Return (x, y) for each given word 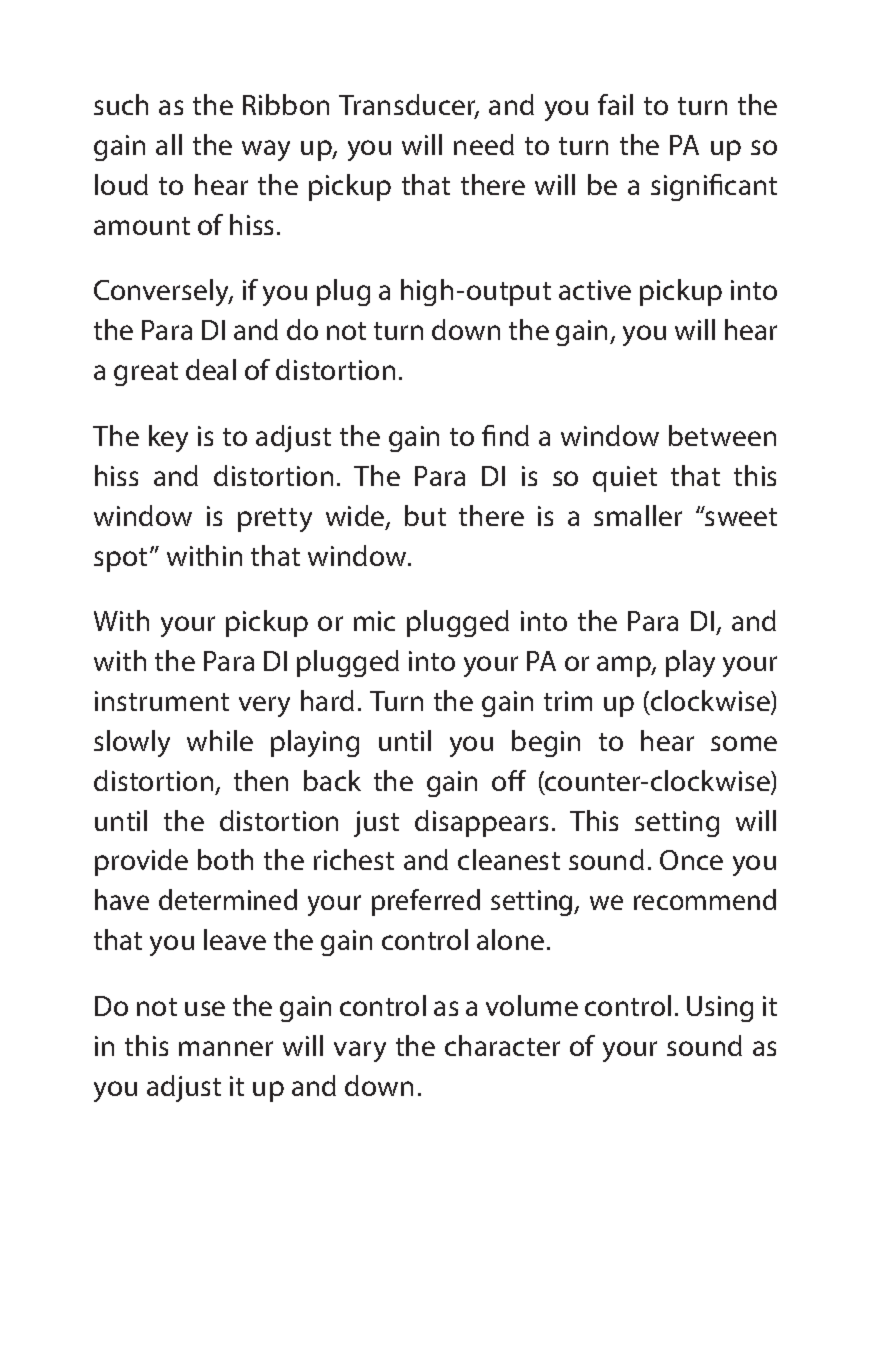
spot (120, 560)
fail (615, 104)
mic (374, 621)
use (205, 1008)
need (484, 144)
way (266, 150)
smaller (638, 515)
